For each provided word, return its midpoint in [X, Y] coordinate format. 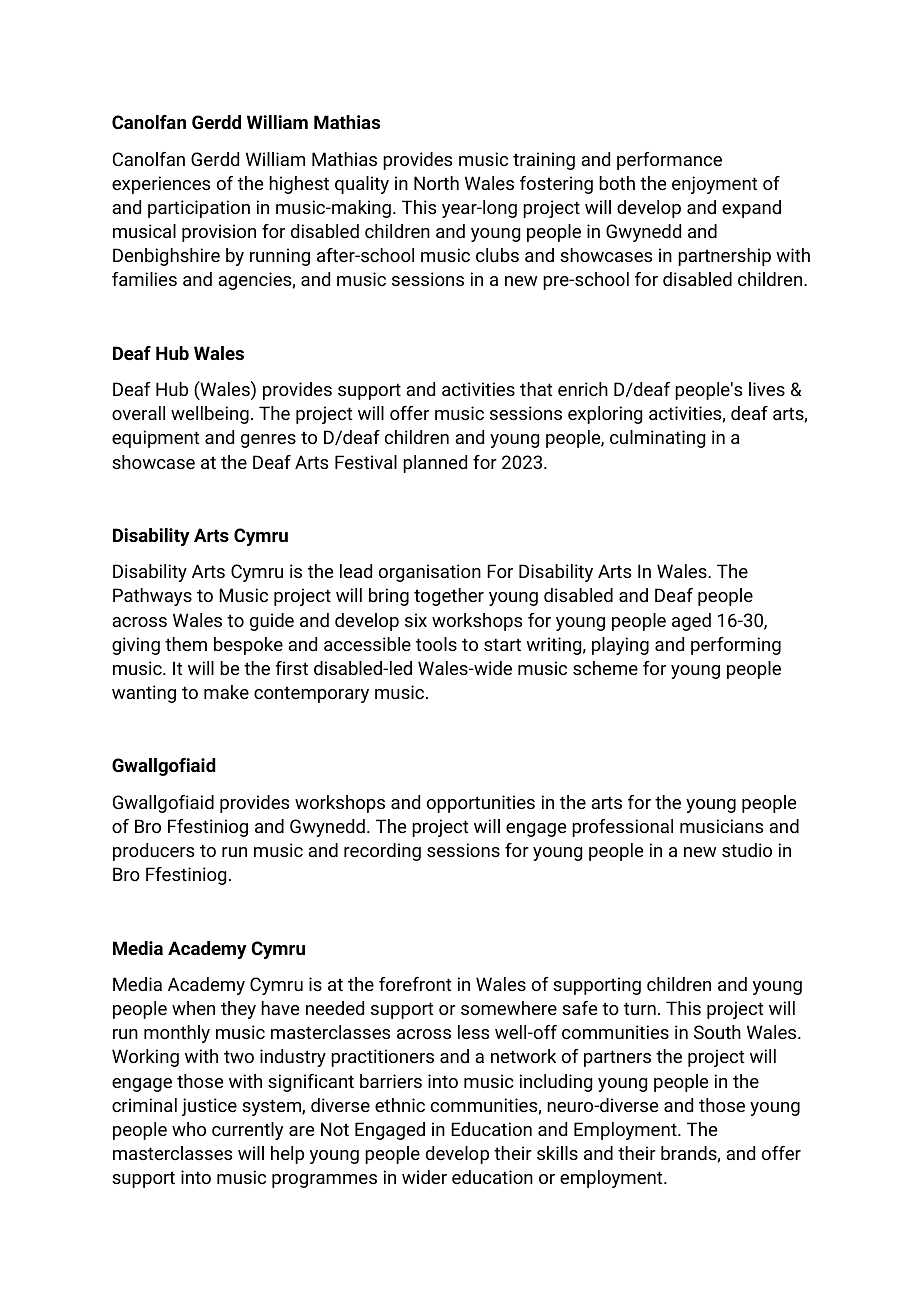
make [226, 692]
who [189, 1129]
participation [199, 209]
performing [736, 646]
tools [436, 644]
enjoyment [715, 185]
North [436, 183]
